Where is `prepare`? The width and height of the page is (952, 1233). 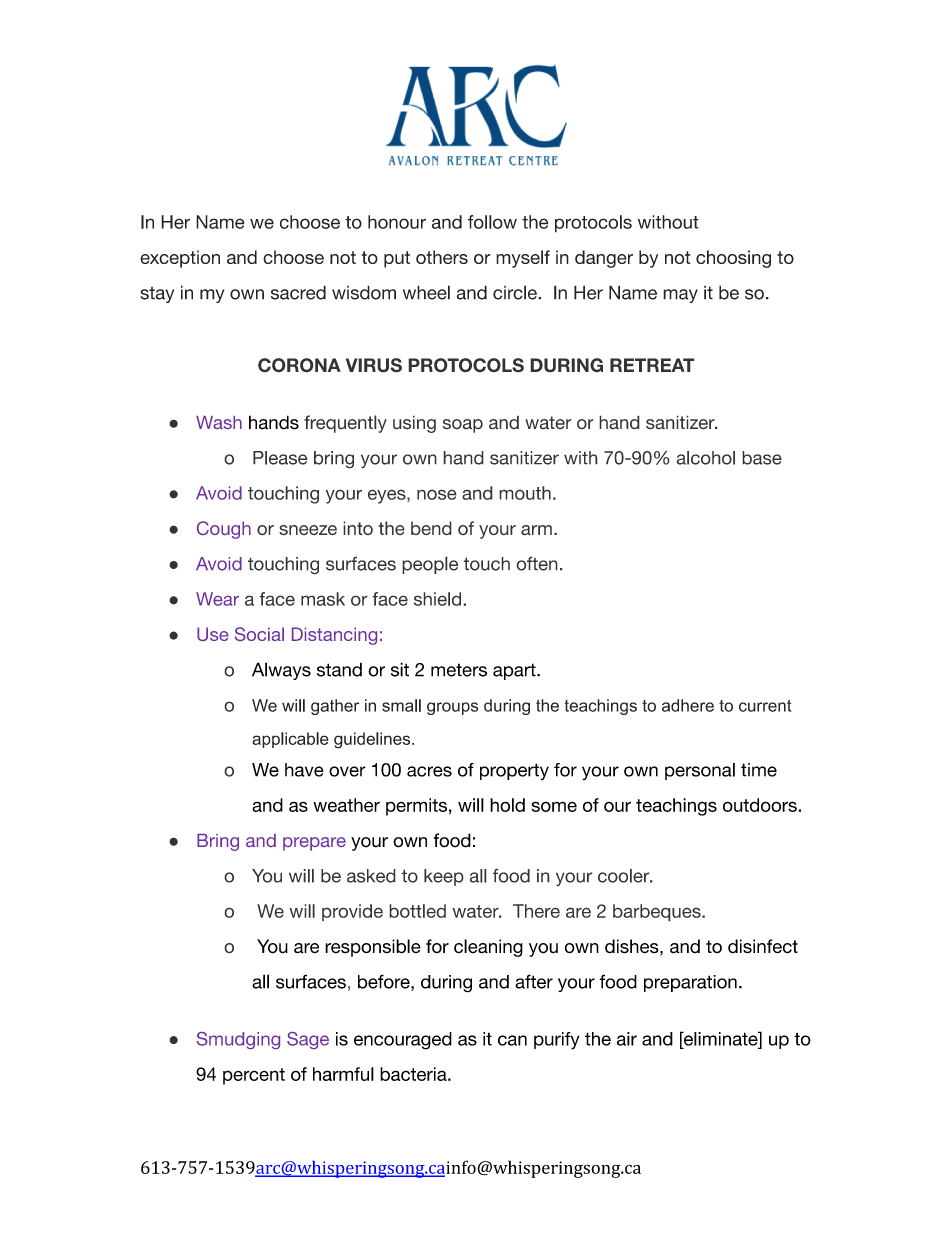
prepare is located at coordinates (314, 844).
